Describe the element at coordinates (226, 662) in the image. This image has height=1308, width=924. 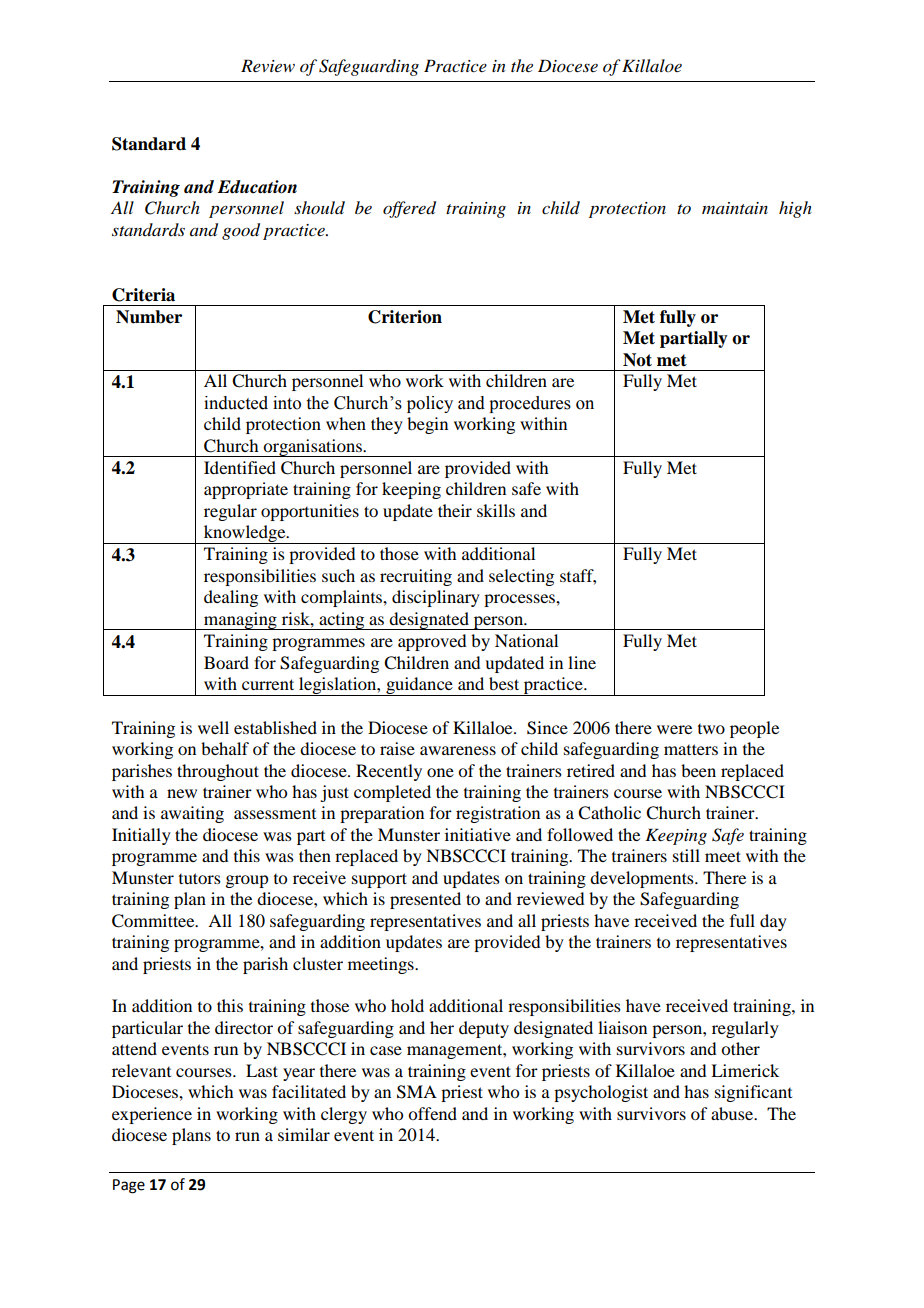
I see `Board` at that location.
